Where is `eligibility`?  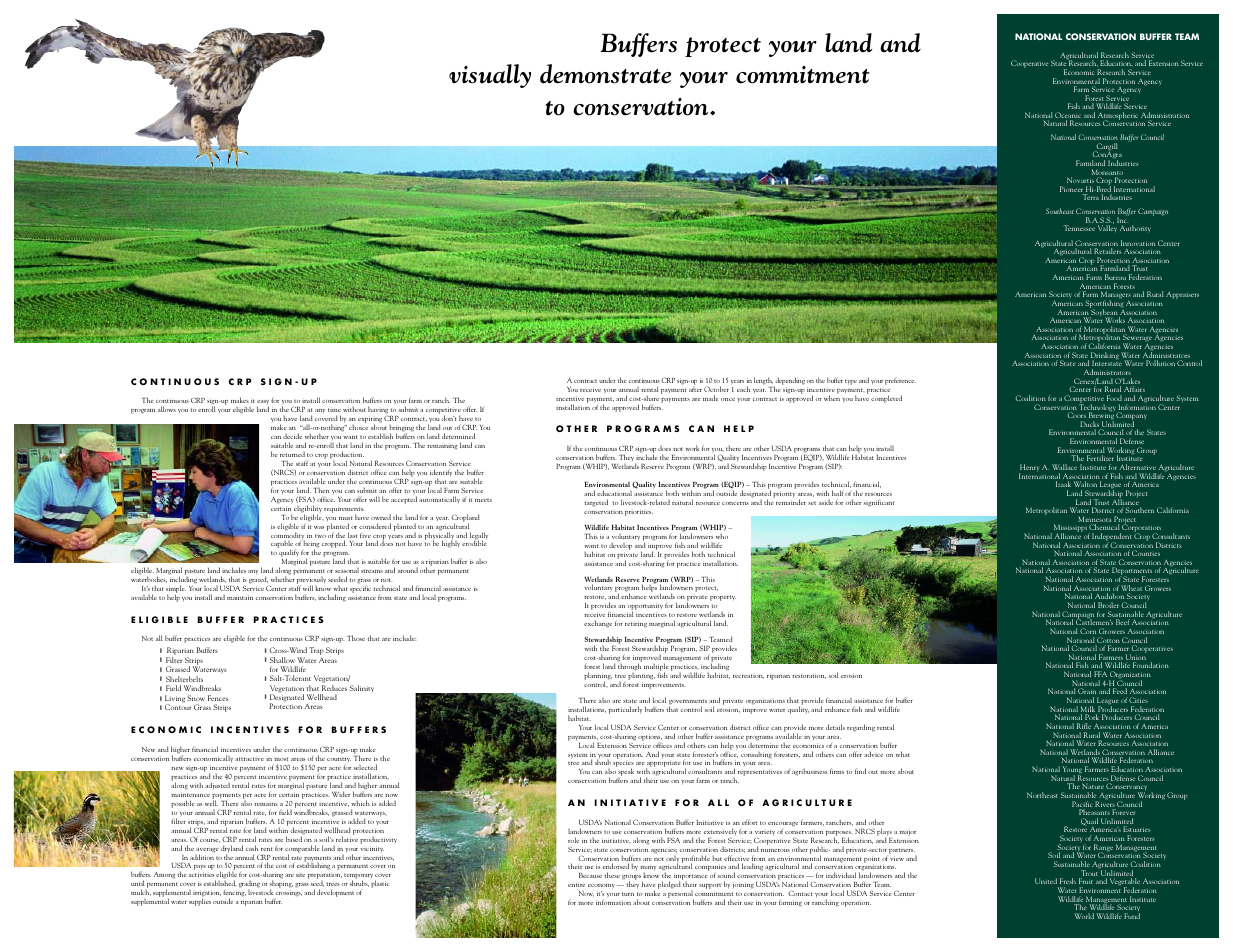 eligibility is located at coordinates (308, 510).
